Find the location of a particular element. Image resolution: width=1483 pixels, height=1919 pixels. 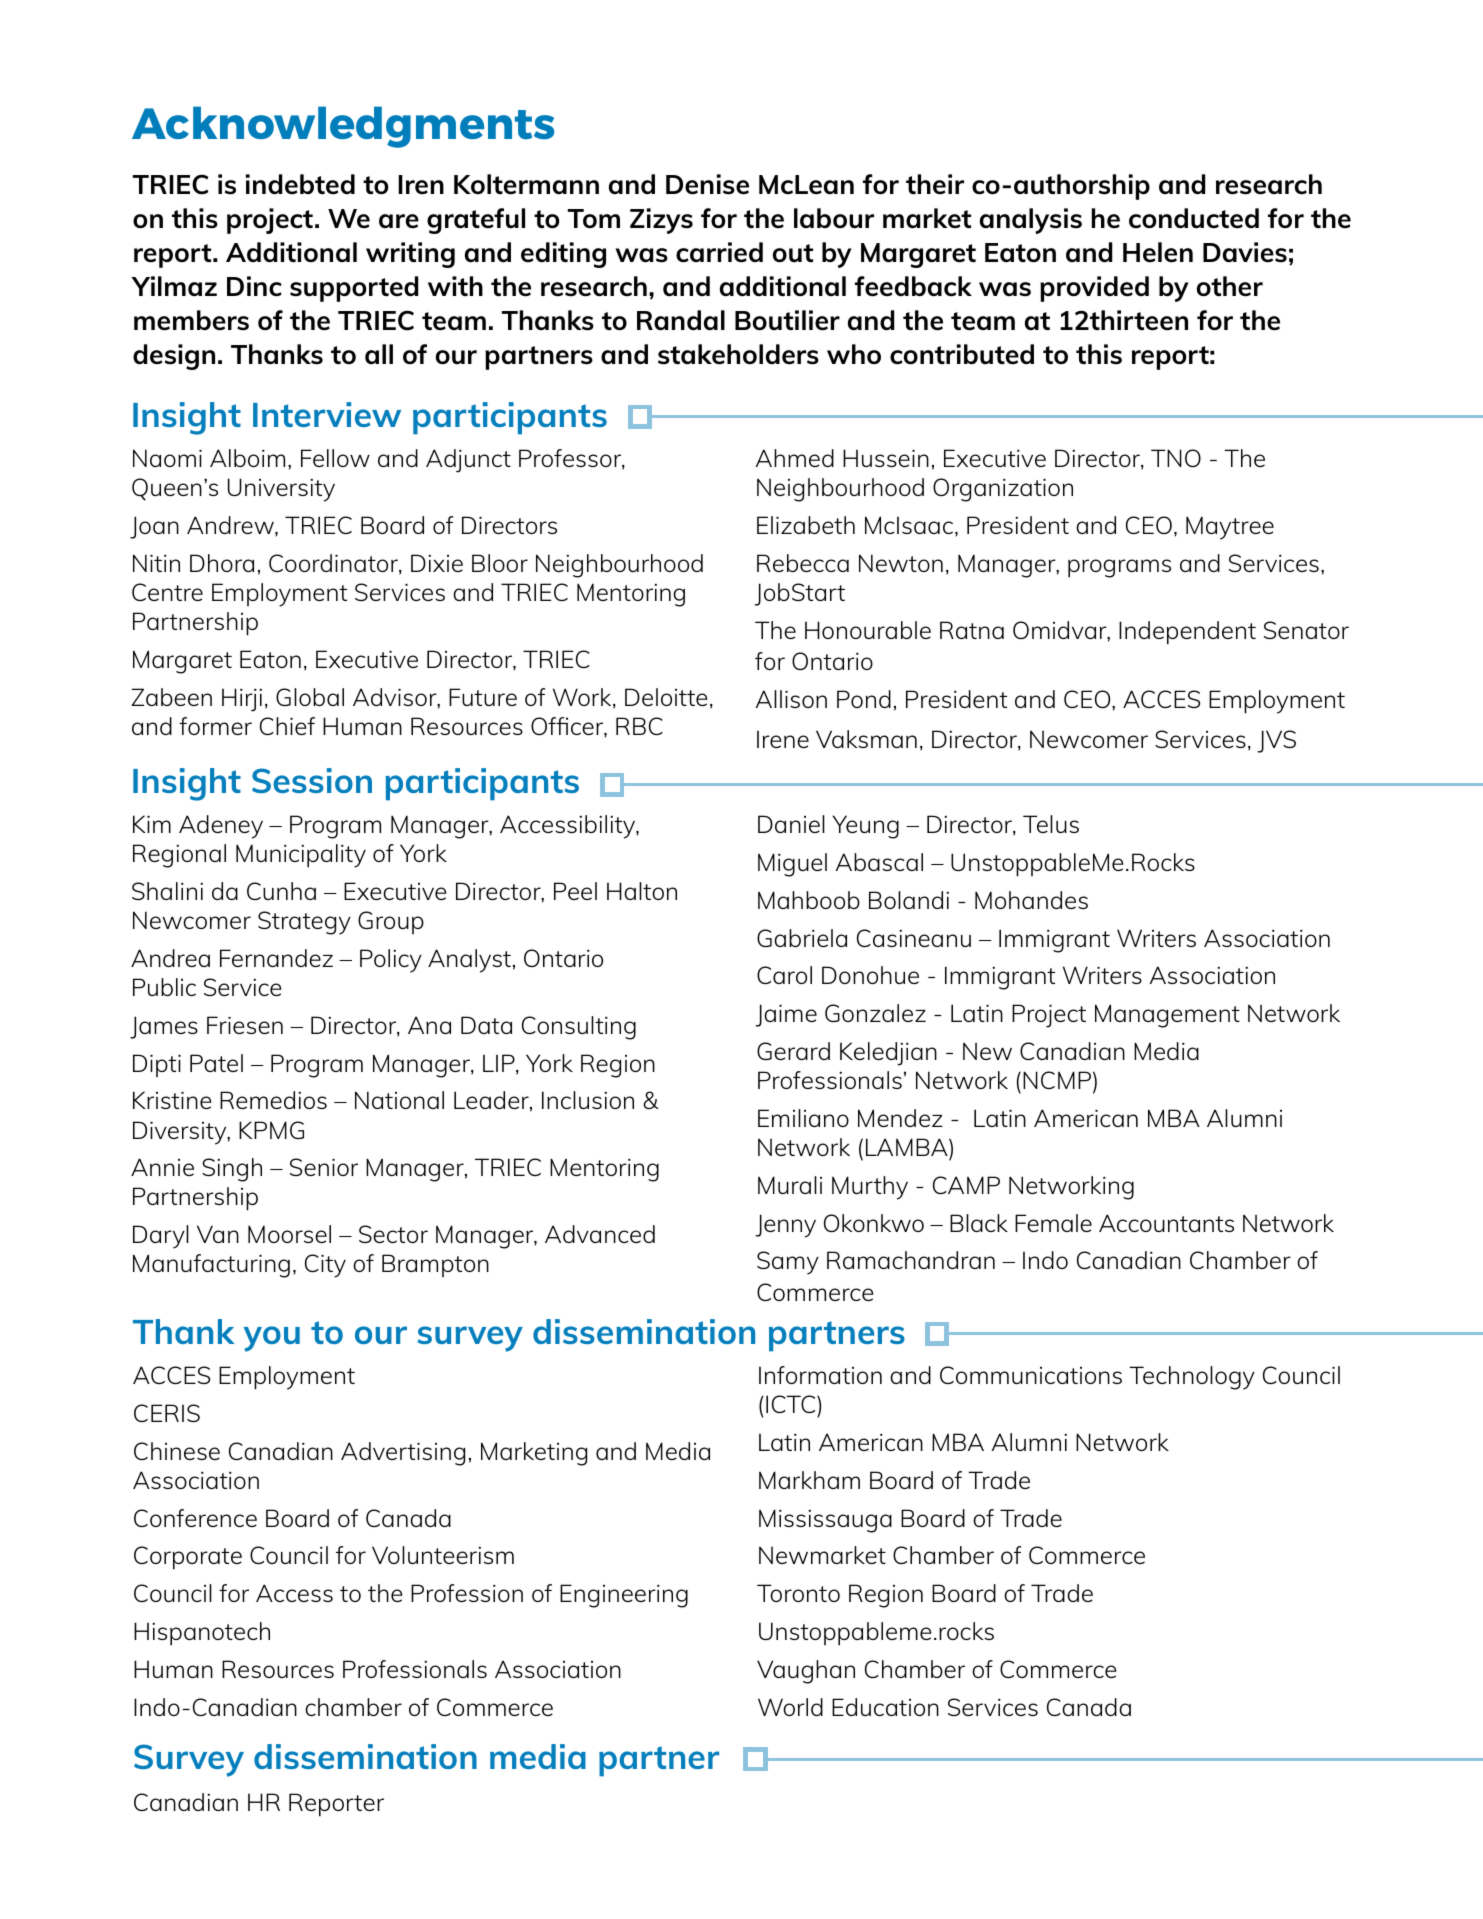

Gabriela is located at coordinates (802, 938).
